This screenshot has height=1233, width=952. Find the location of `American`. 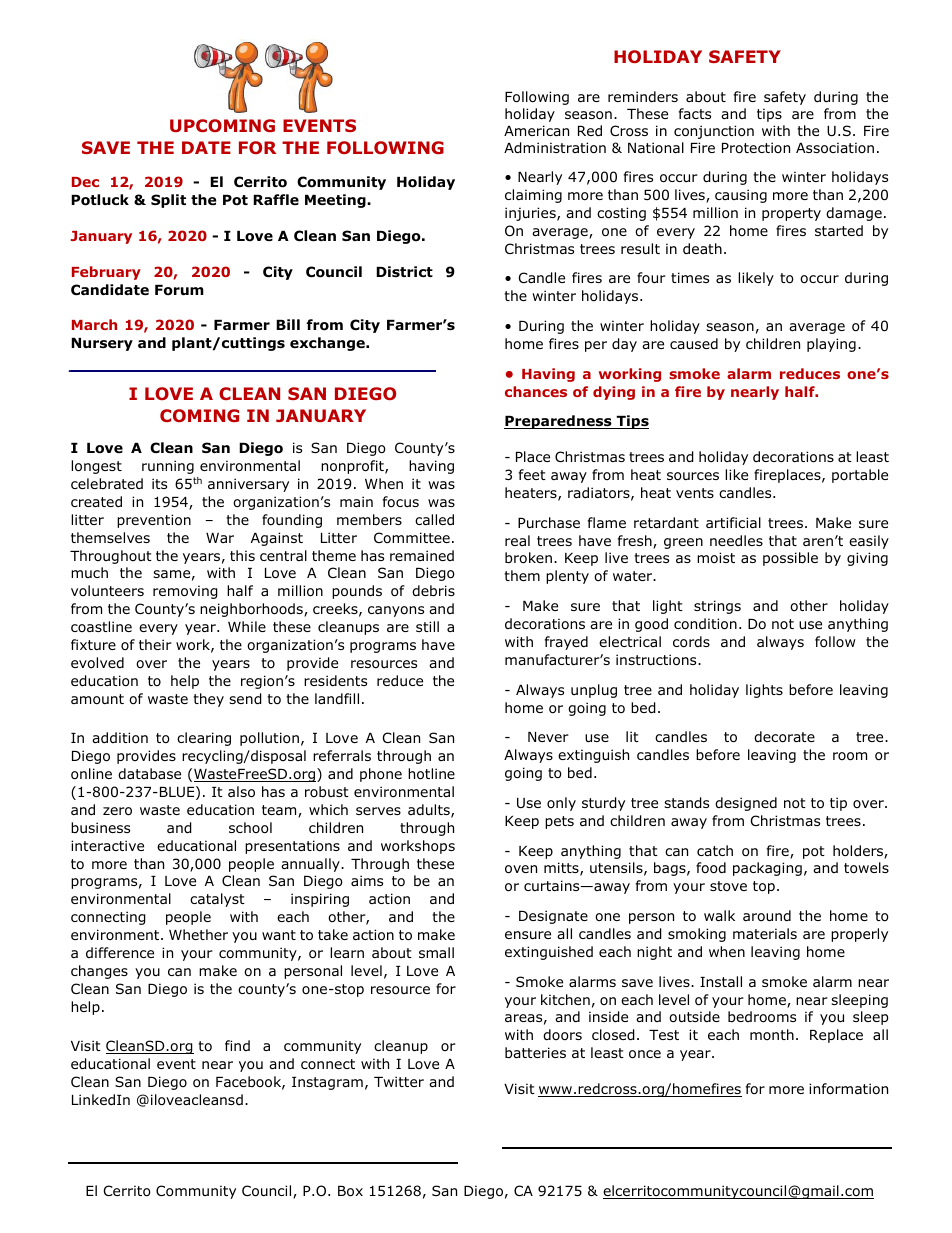

American is located at coordinates (536, 130).
